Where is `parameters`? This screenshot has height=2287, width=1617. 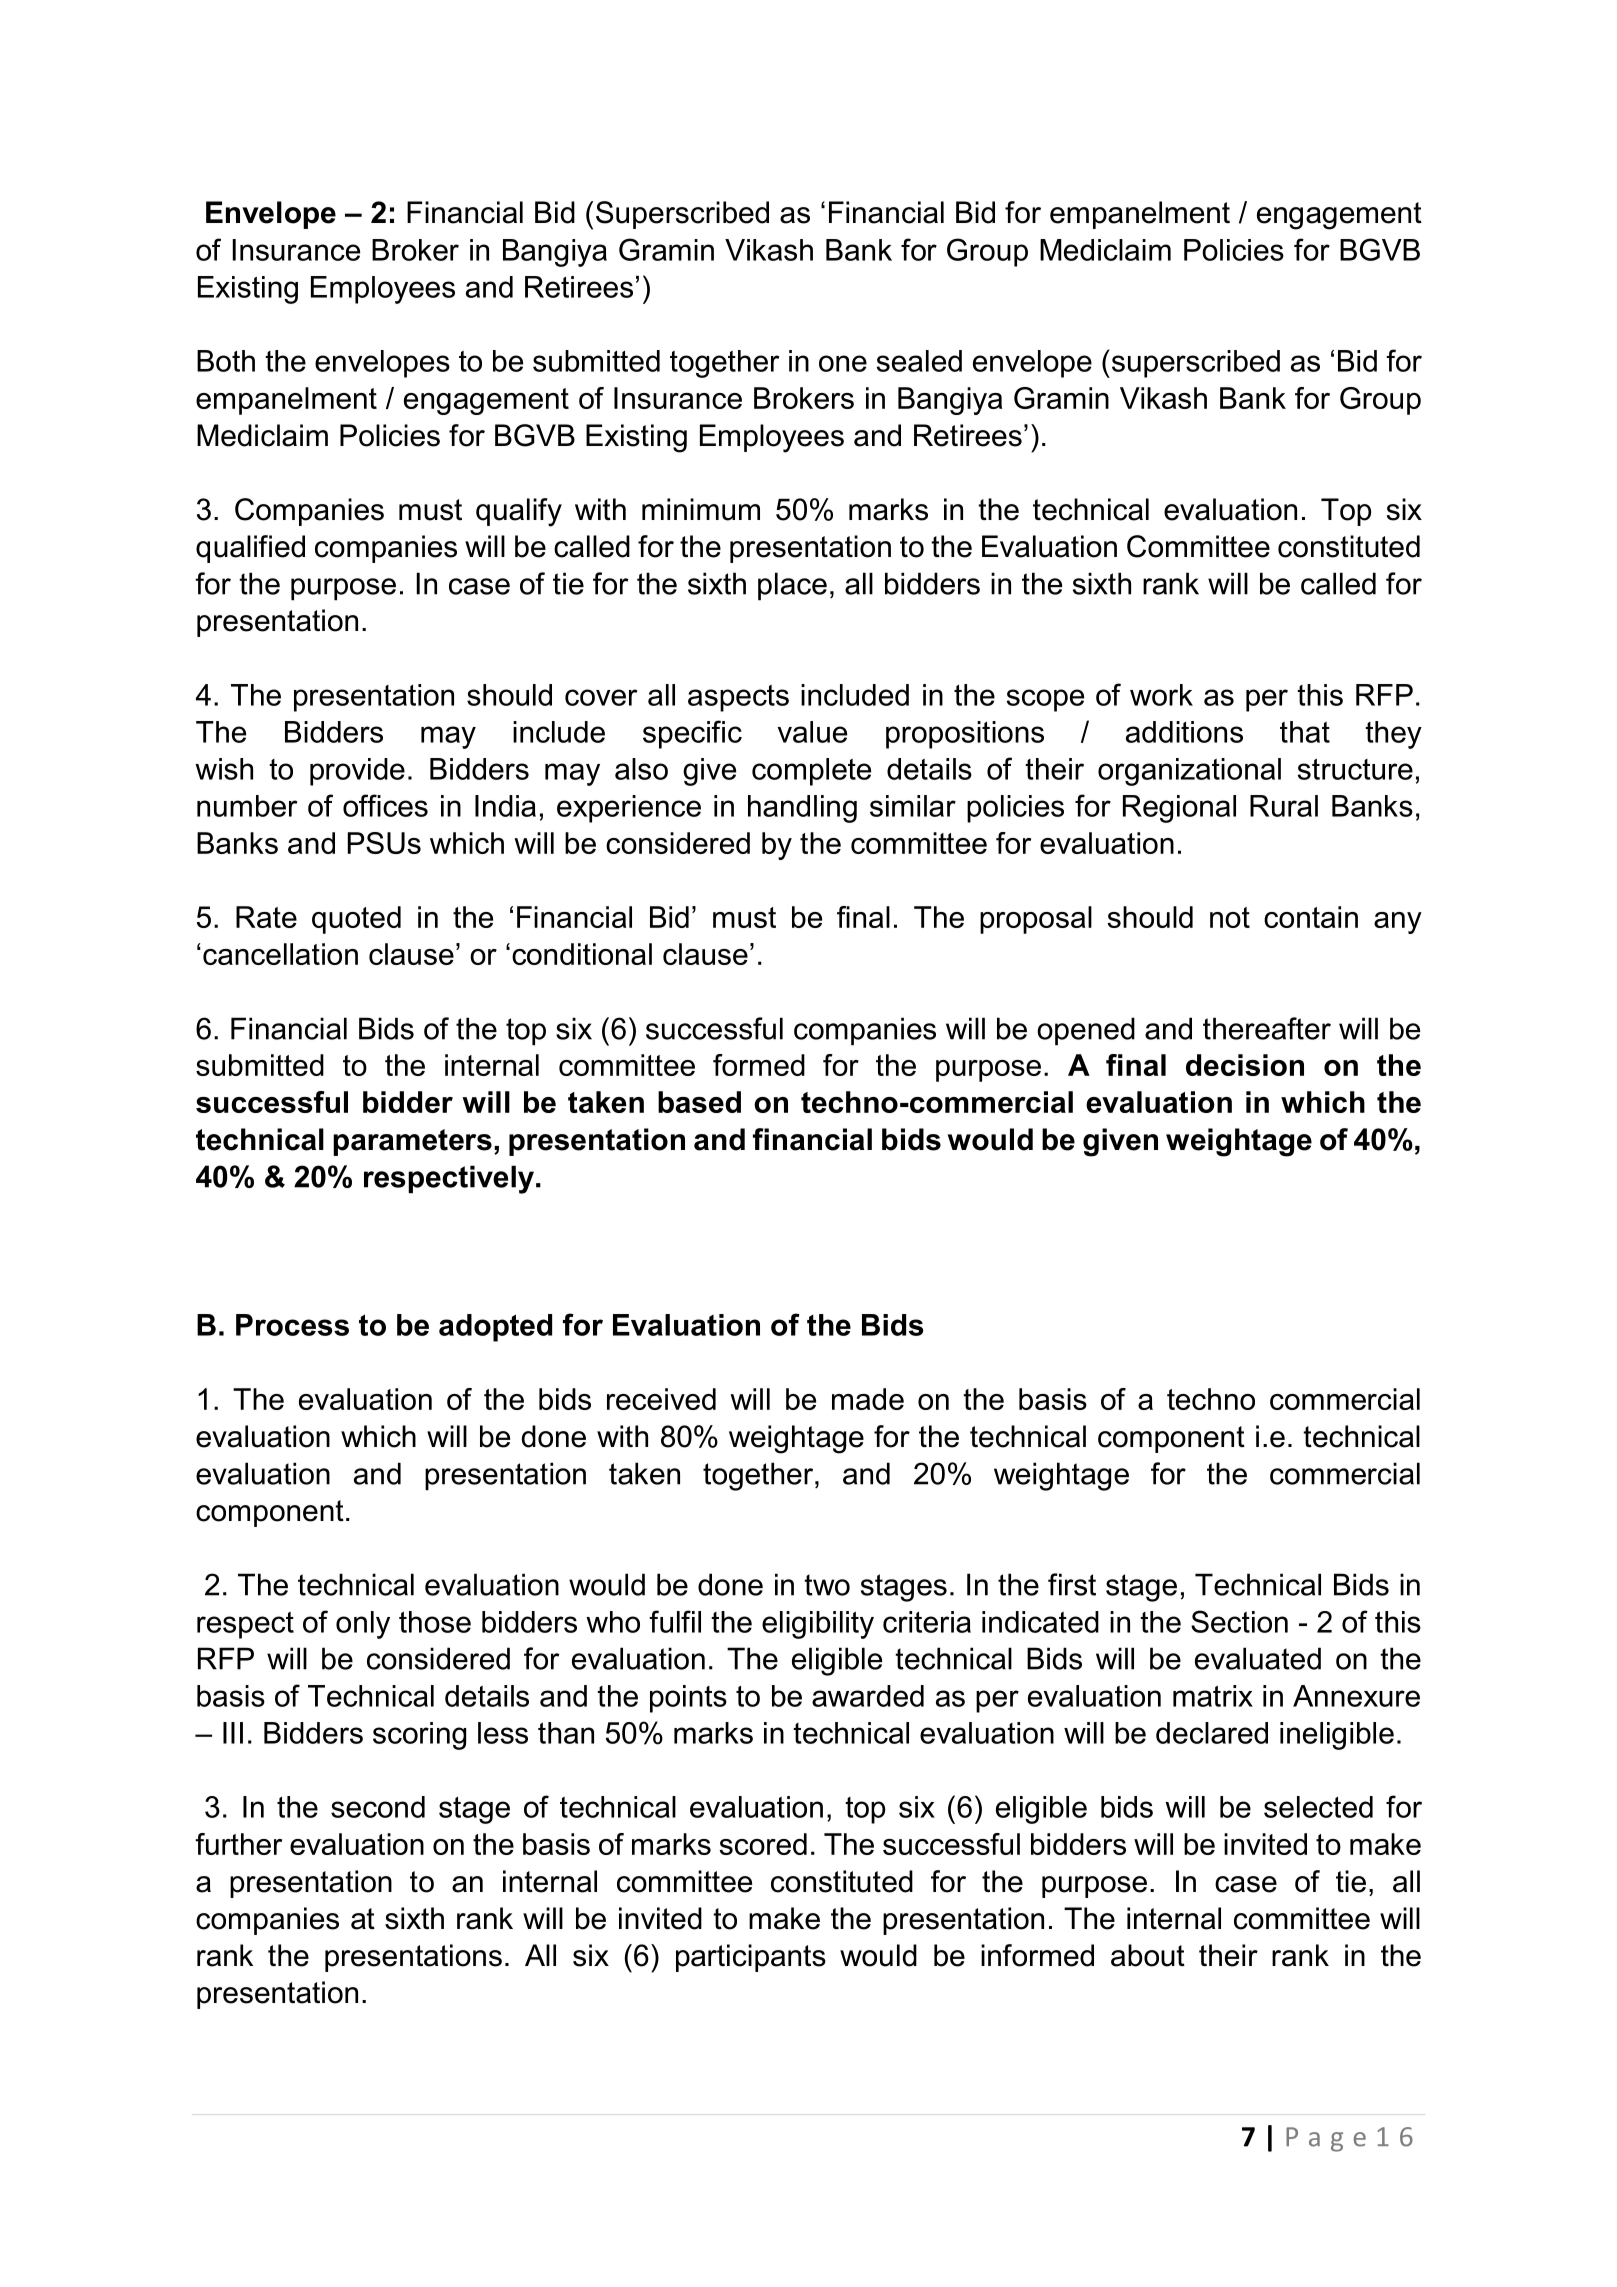
parameters is located at coordinates (412, 1142).
